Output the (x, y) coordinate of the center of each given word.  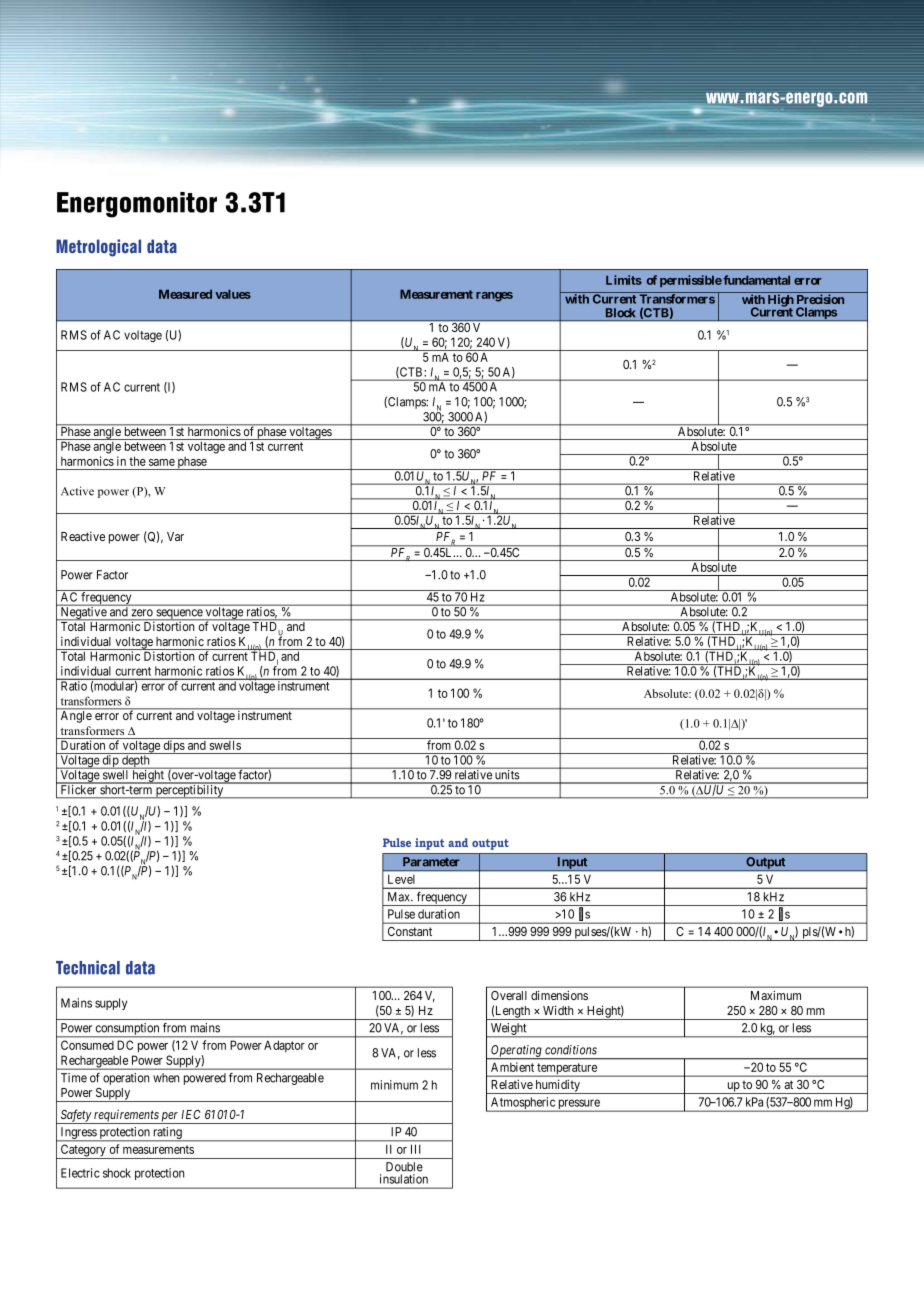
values (233, 294)
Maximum (776, 995)
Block (621, 313)
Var (175, 536)
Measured (185, 294)
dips (173, 747)
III (416, 1149)
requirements (126, 1116)
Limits (624, 280)
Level (401, 879)
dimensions (559, 995)
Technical (88, 967)
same (162, 462)
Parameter (431, 862)
